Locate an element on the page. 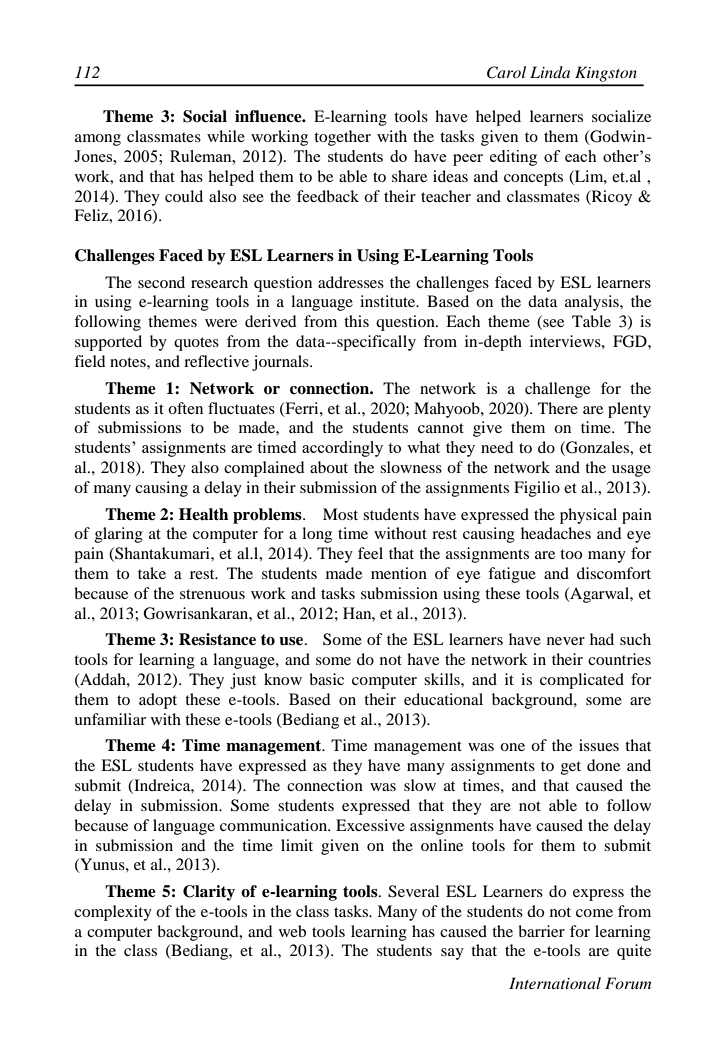 This document has height=1055, width=714. among is located at coordinates (98, 140).
